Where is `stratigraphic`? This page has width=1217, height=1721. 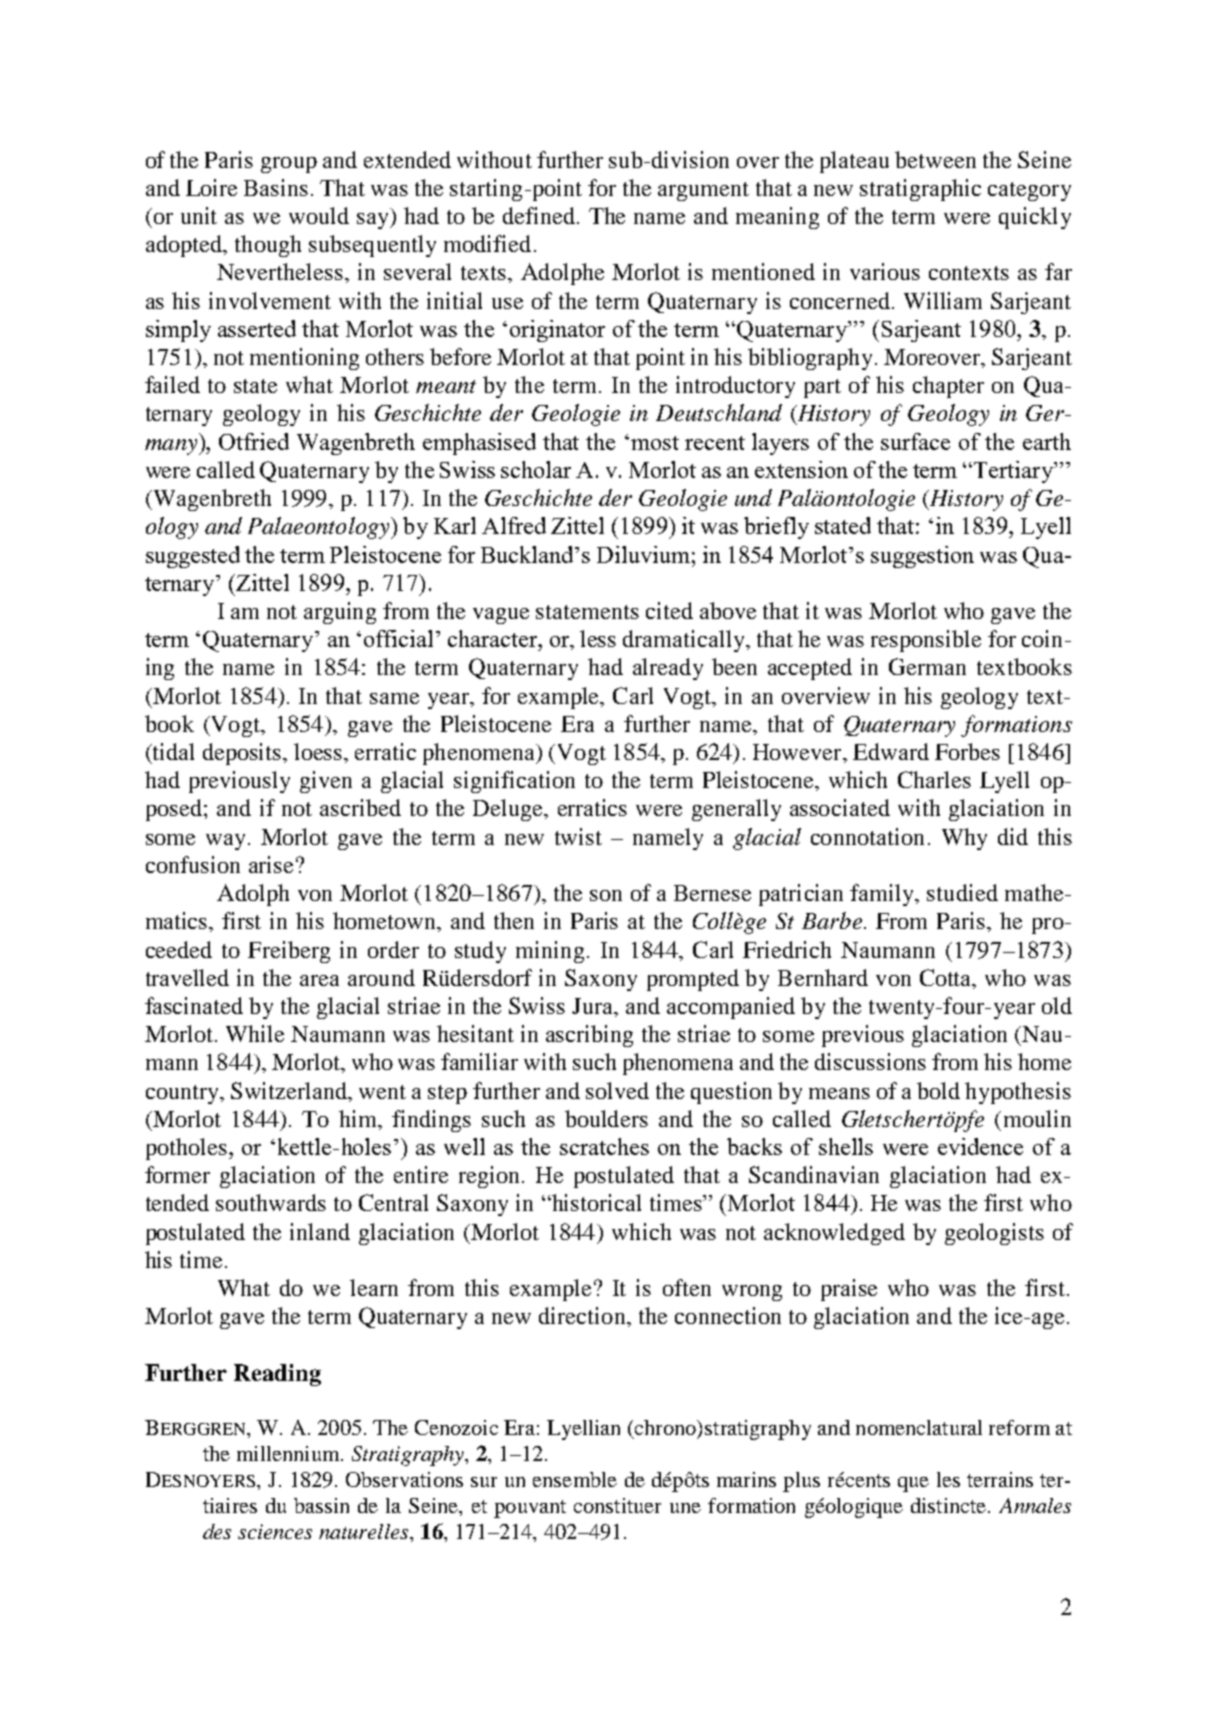
stratigraphic is located at coordinates (920, 190).
